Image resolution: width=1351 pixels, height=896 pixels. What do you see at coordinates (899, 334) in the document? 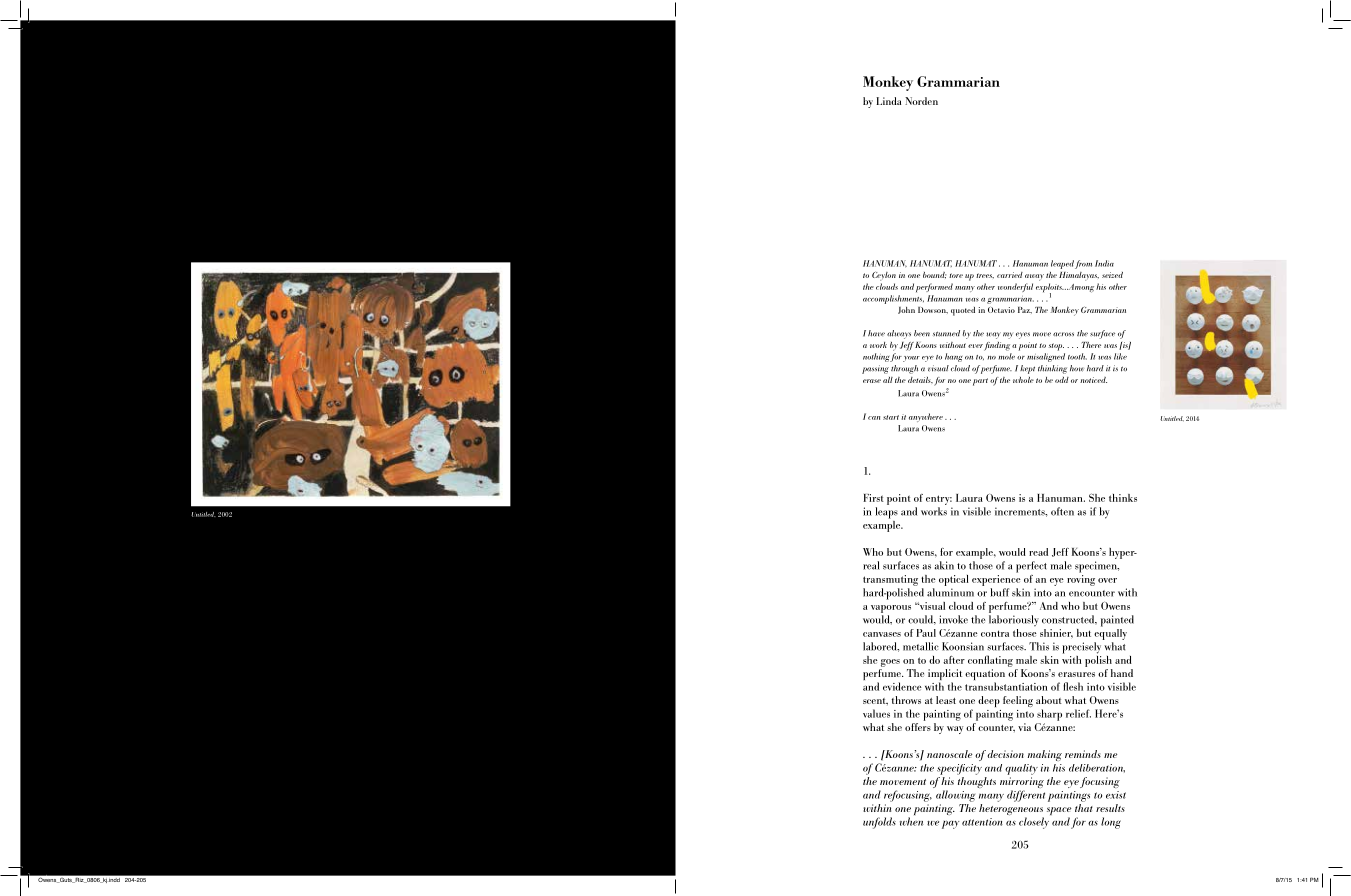
I see `always` at bounding box center [899, 334].
